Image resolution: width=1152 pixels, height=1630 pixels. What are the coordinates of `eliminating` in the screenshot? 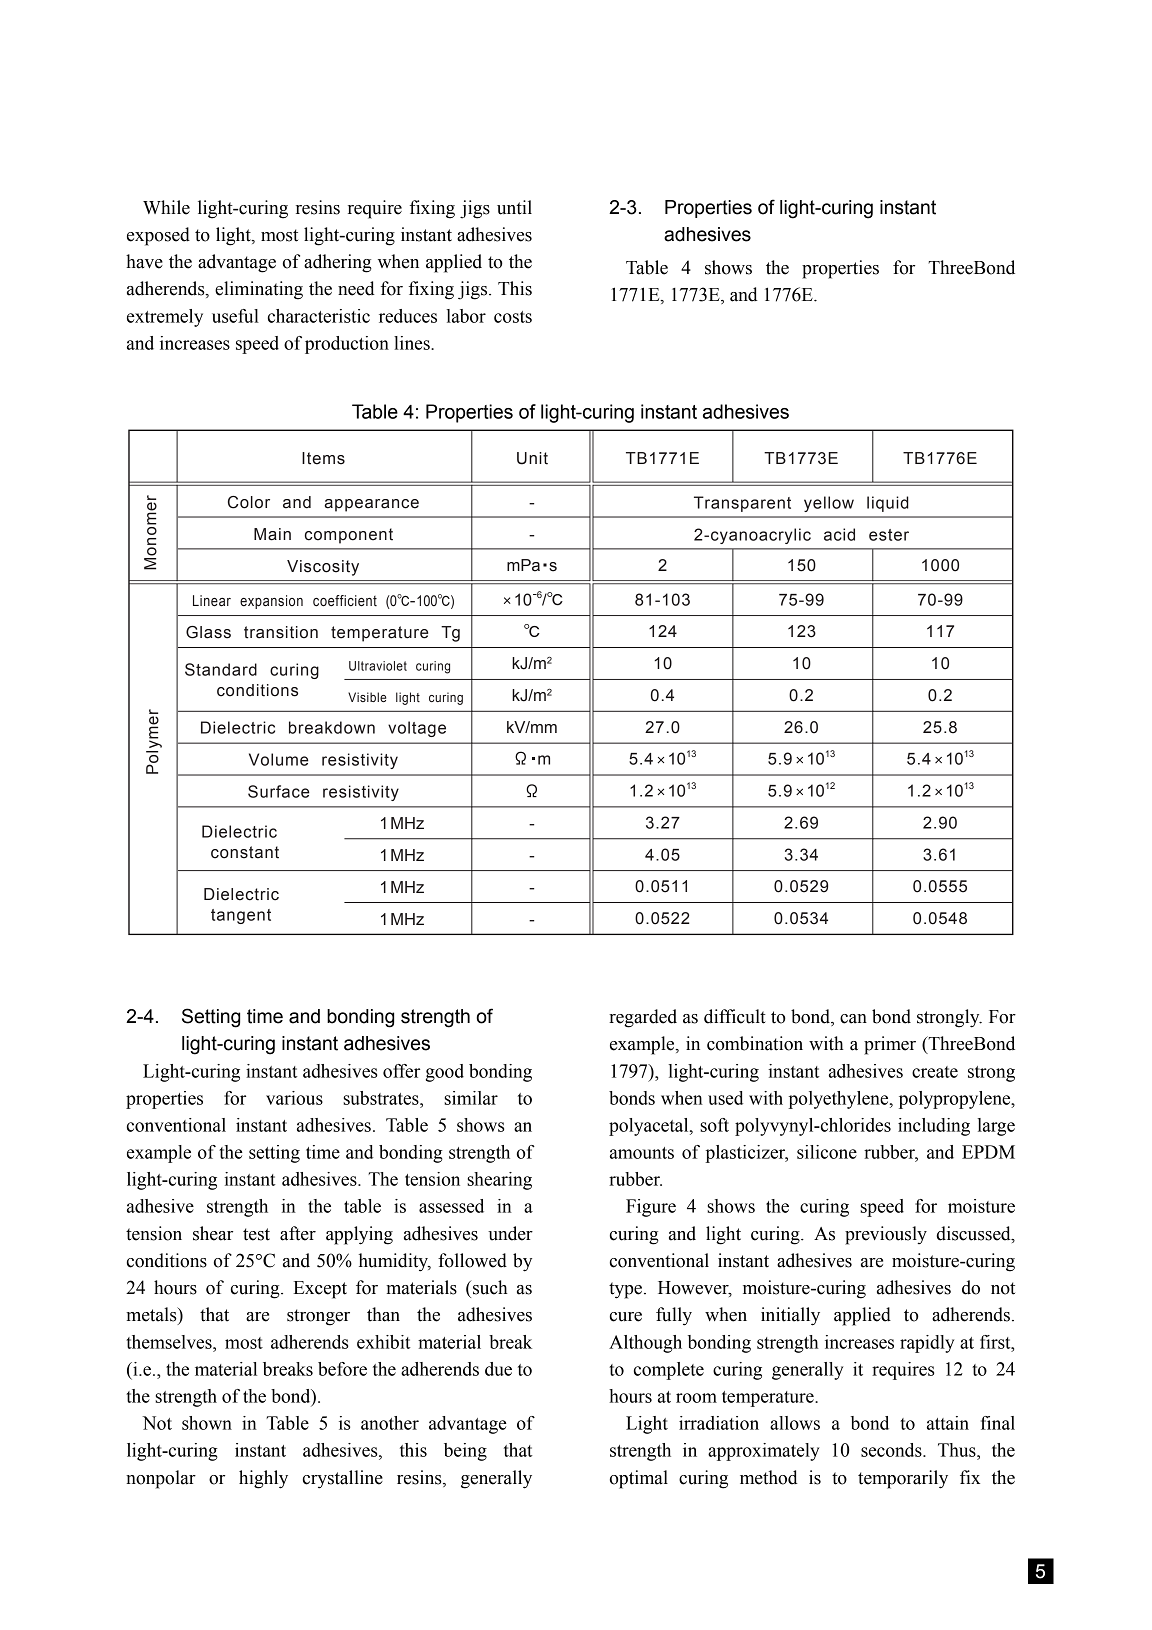 It's located at (259, 290).
